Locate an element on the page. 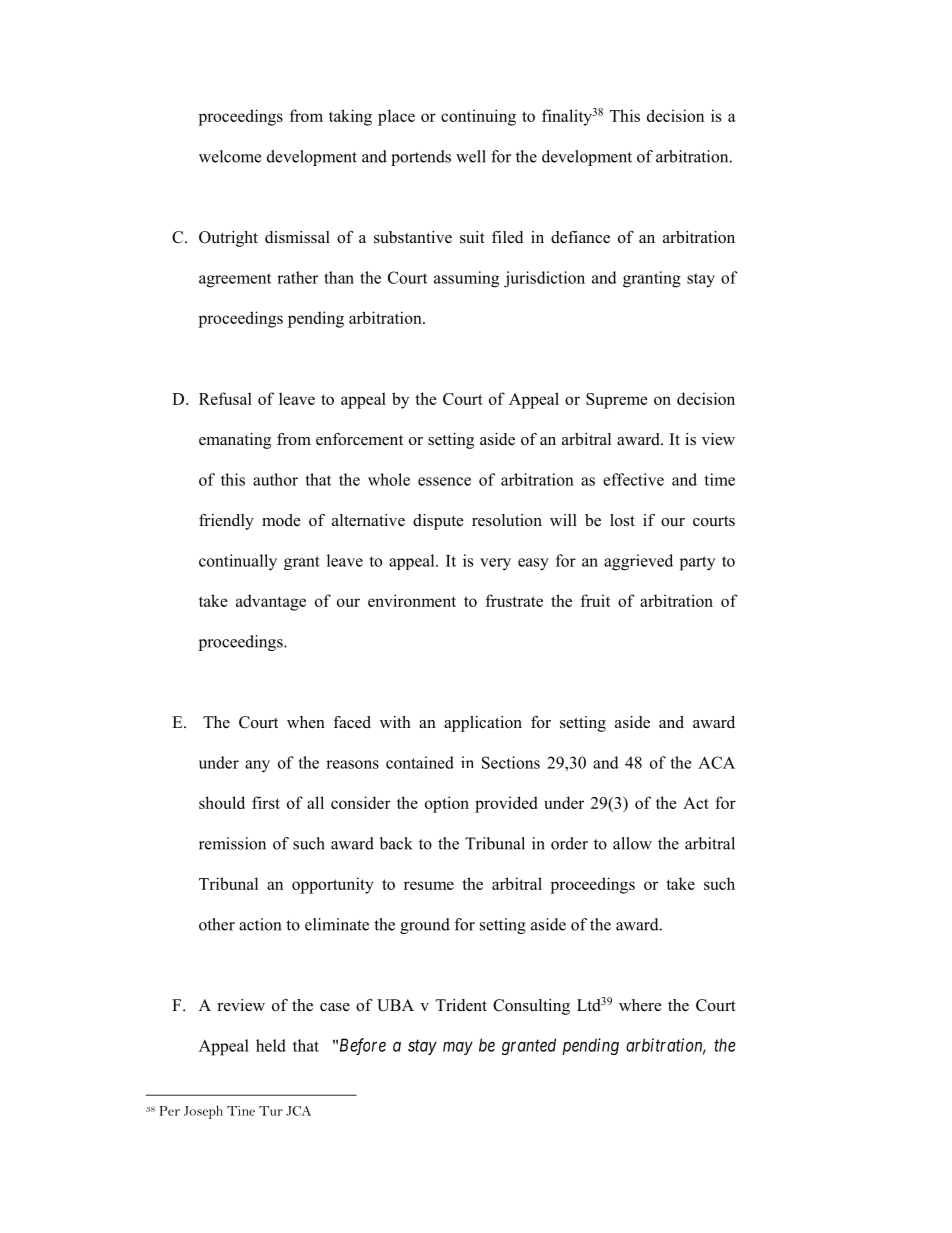  environment is located at coordinates (412, 600).
